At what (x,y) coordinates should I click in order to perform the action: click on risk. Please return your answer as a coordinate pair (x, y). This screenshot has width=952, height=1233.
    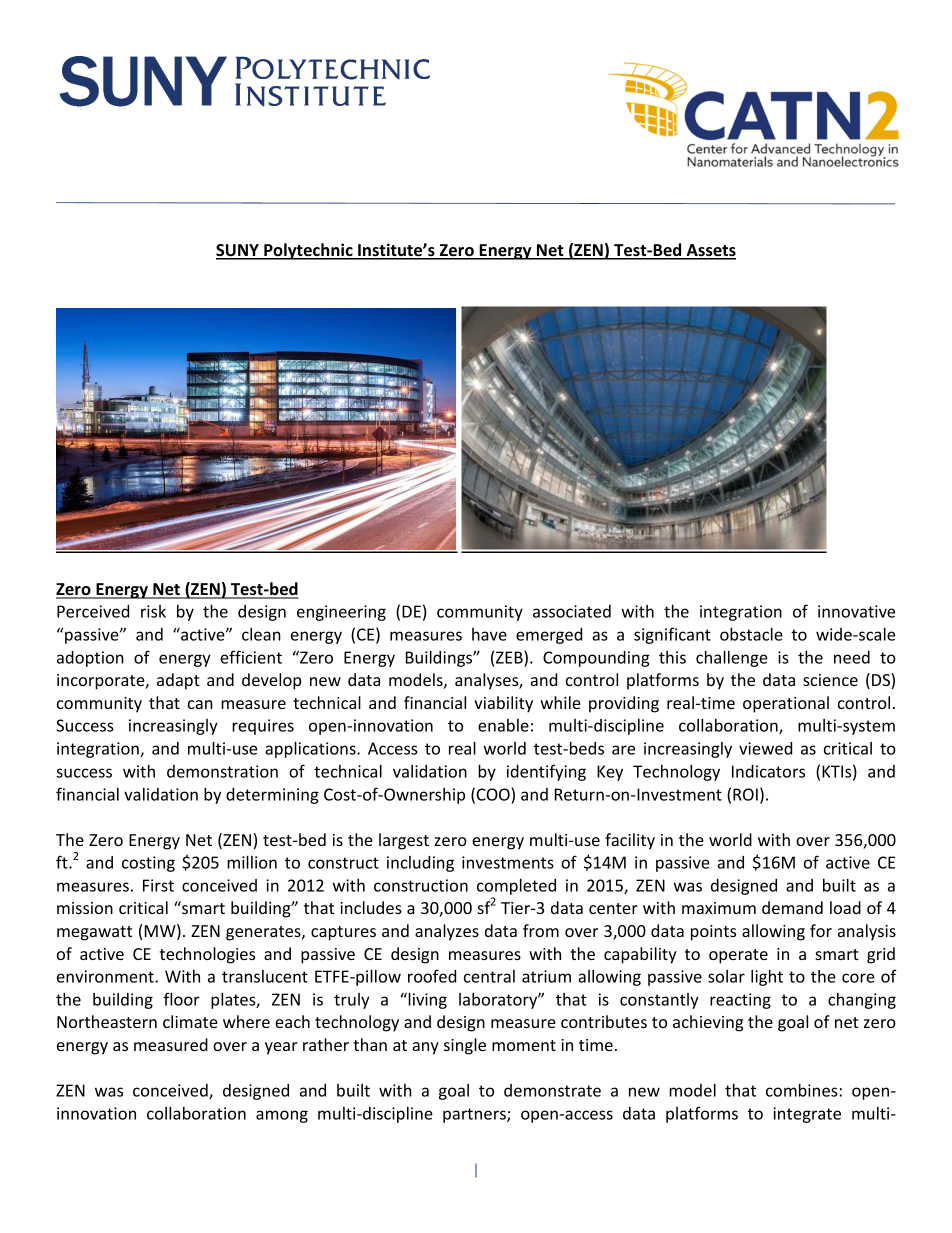
    Looking at the image, I should click on (153, 611).
